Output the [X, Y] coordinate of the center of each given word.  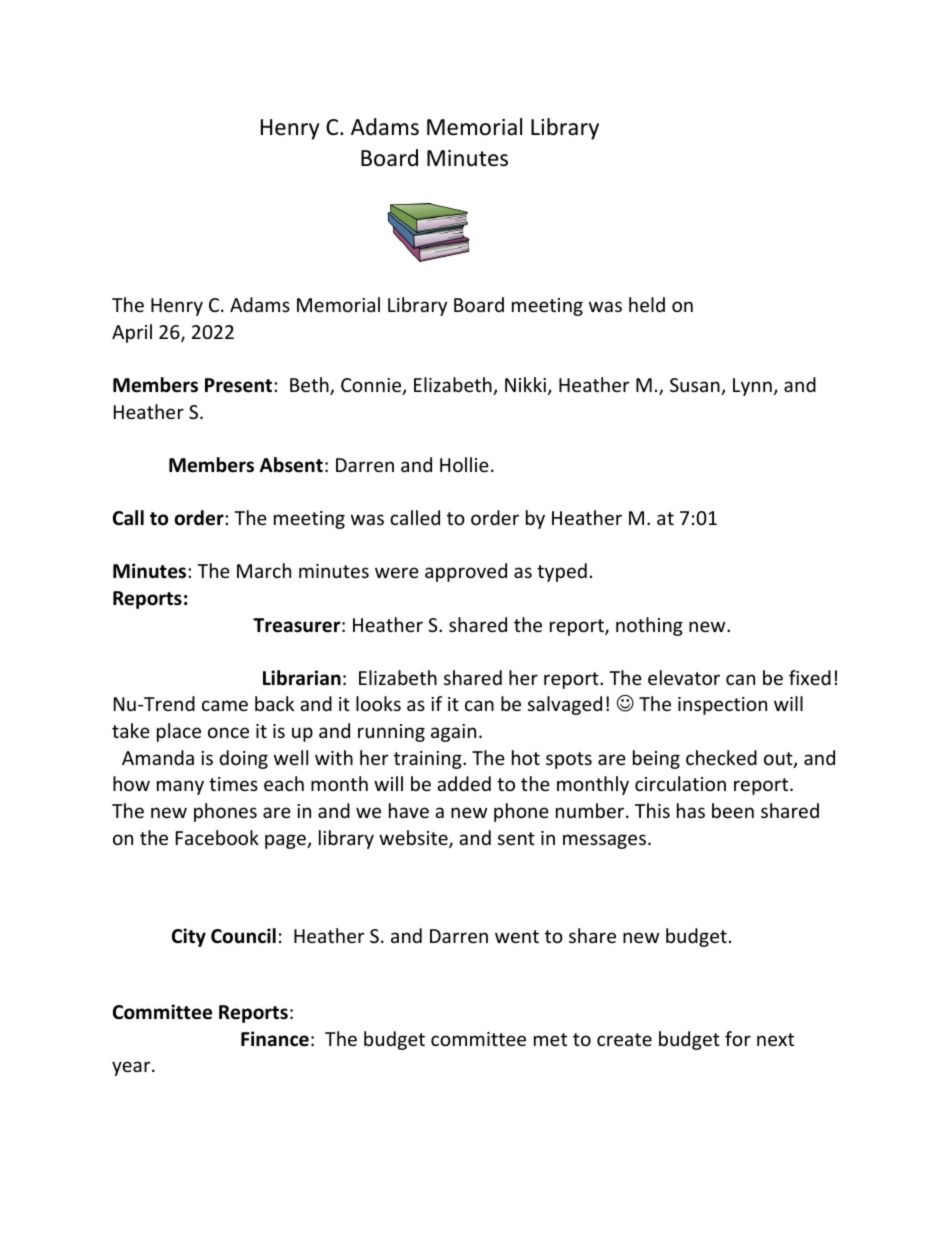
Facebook [217, 837]
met [550, 1039]
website [414, 839]
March [264, 570]
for [738, 1038]
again [453, 733]
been [733, 810]
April [132, 333]
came [225, 705]
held [647, 304]
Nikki [527, 386]
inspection [722, 706]
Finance [275, 1039]
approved [466, 572]
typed [562, 572]
